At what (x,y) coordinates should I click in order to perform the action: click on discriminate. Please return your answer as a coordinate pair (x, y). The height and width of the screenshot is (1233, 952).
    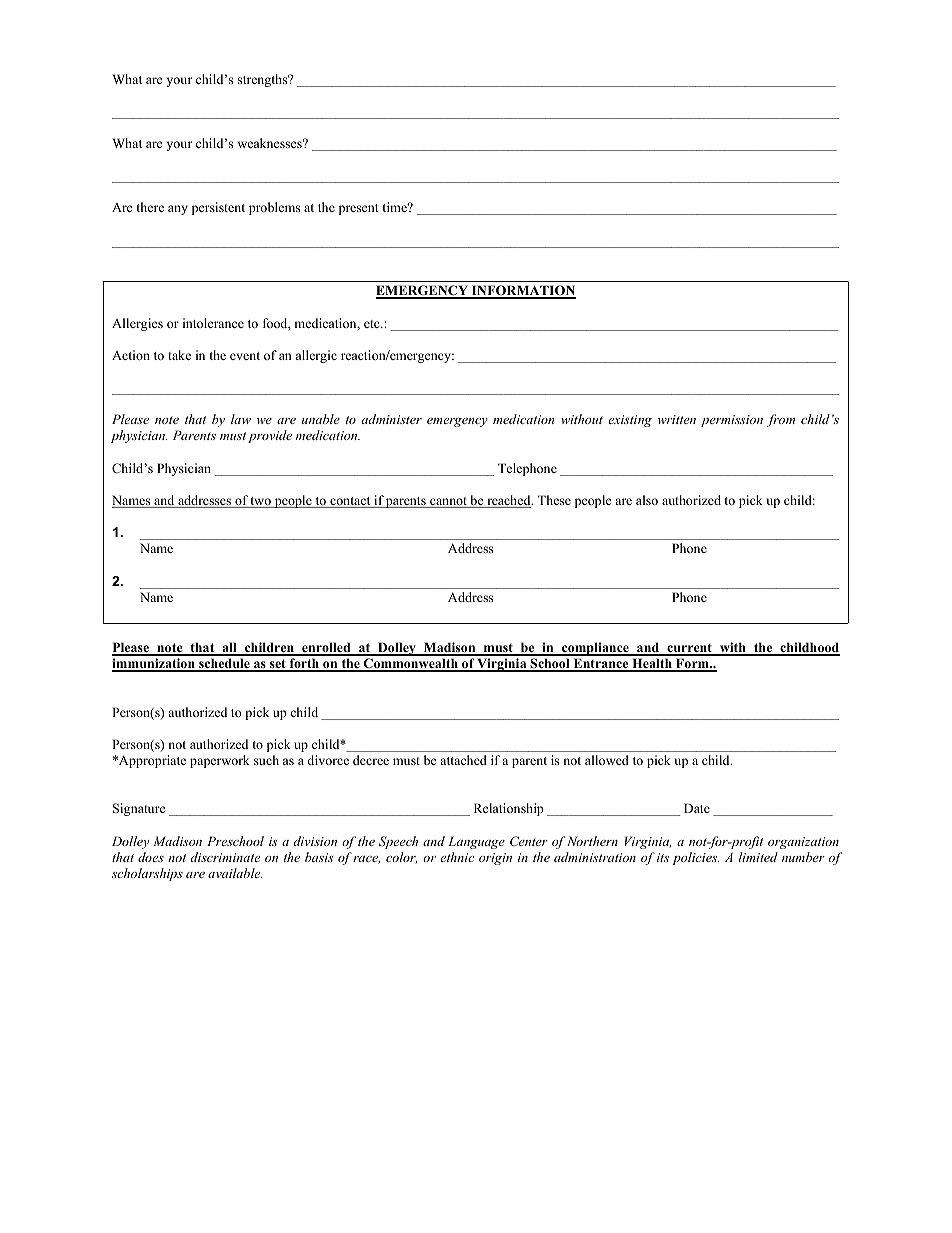
    Looking at the image, I should click on (225, 857).
